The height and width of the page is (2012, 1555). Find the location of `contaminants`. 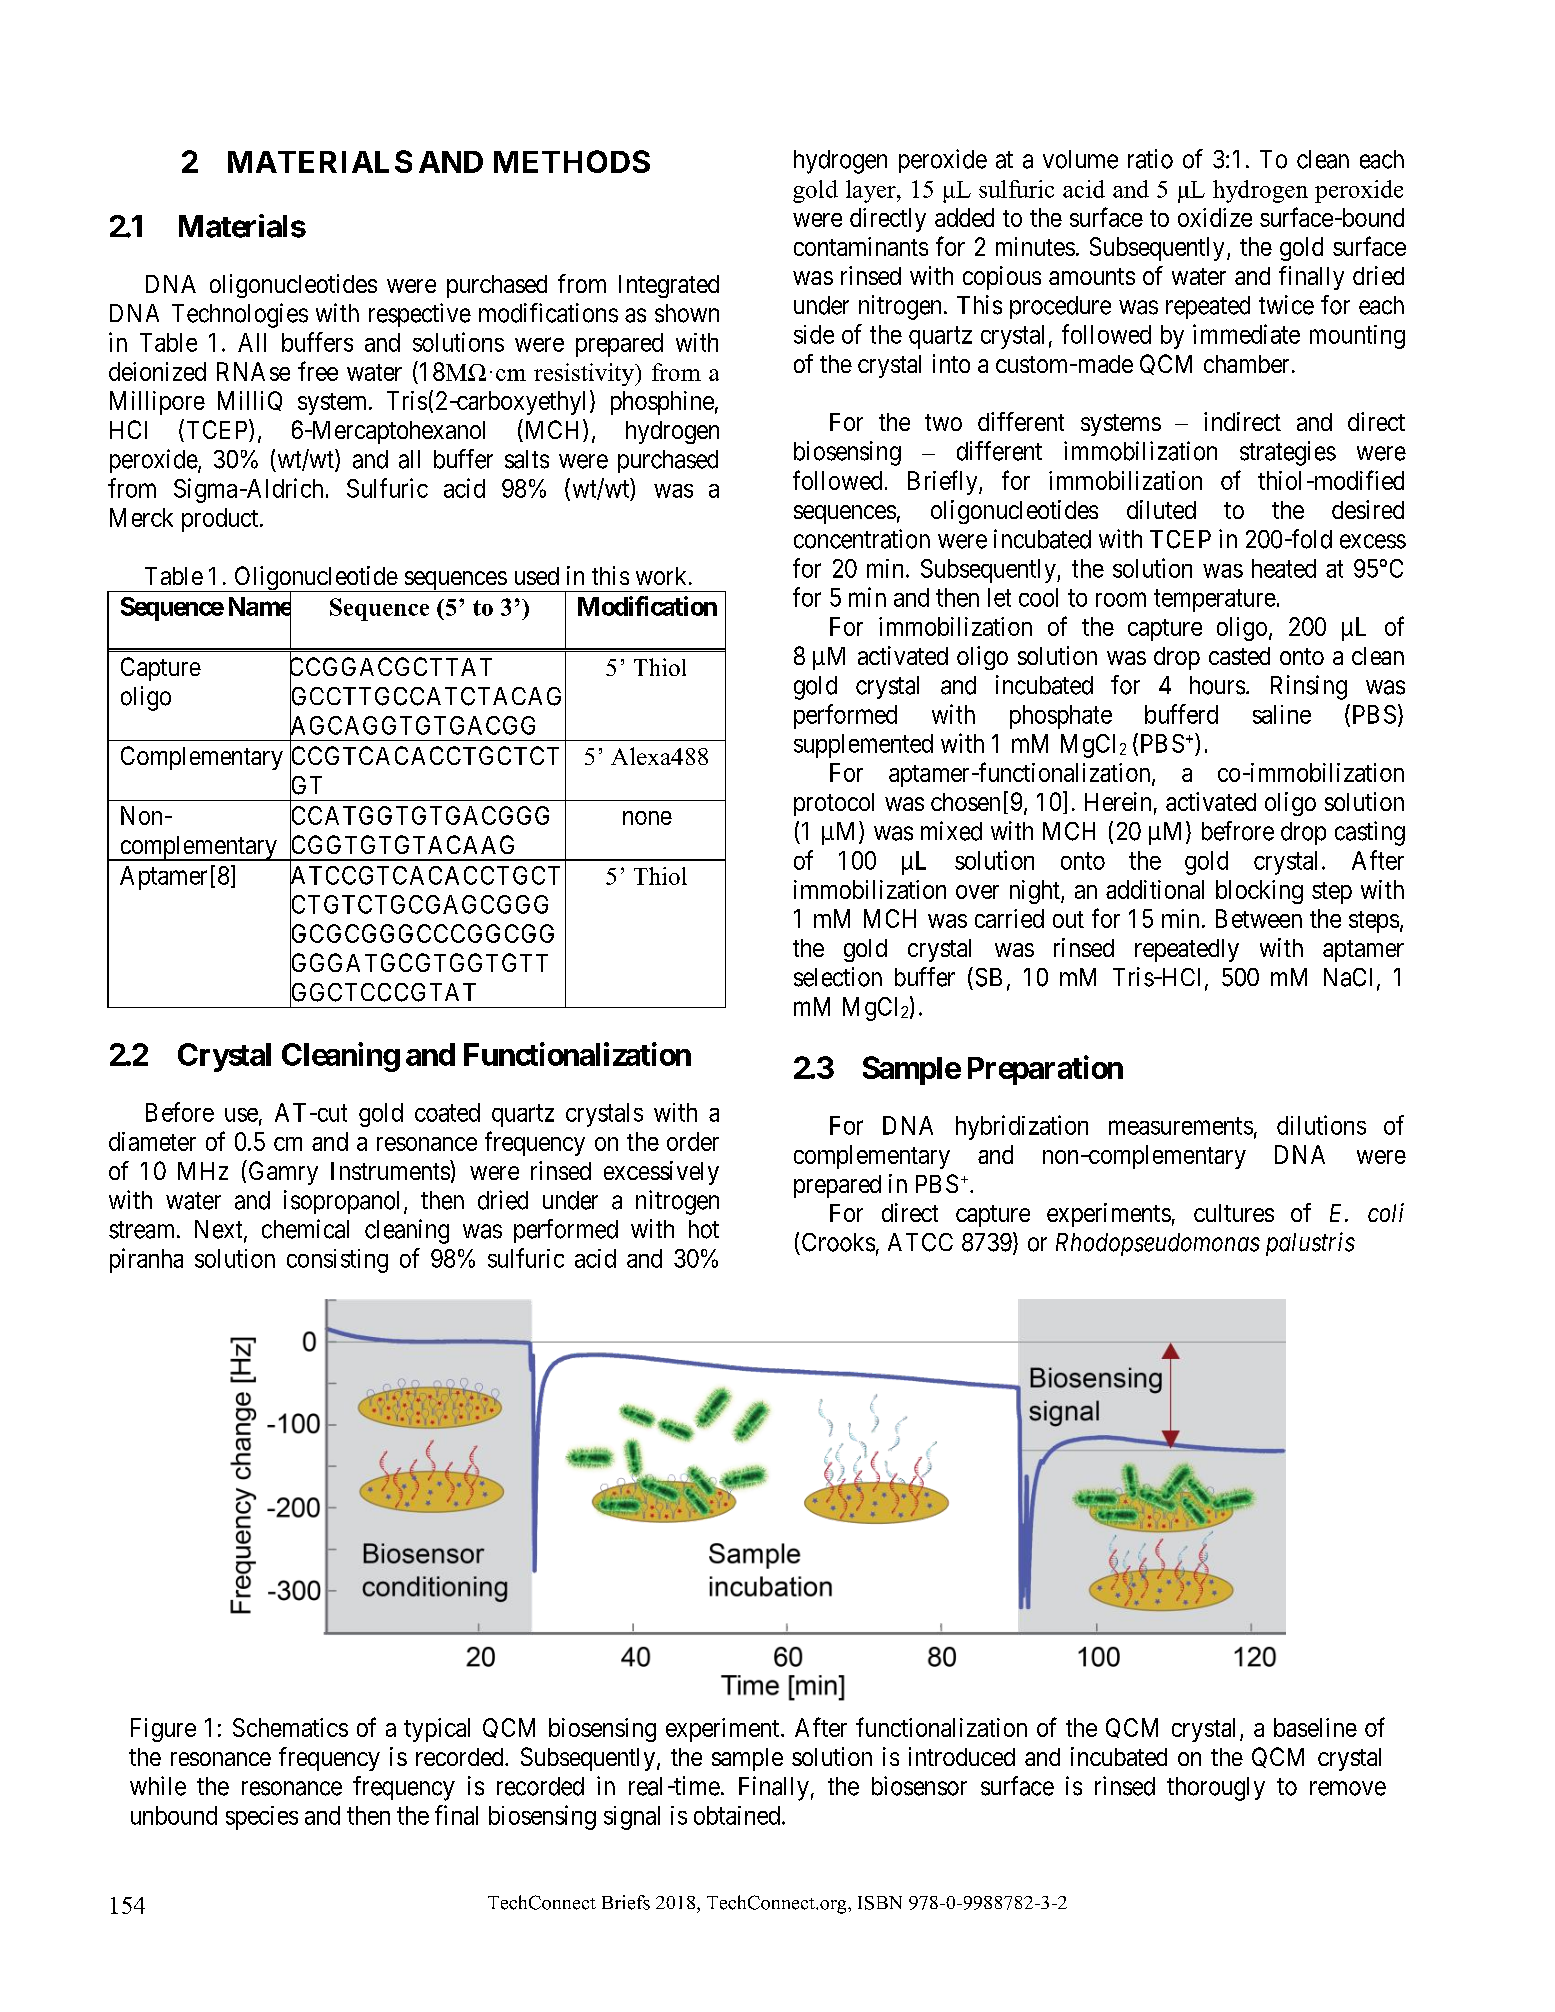

contaminants is located at coordinates (861, 246).
